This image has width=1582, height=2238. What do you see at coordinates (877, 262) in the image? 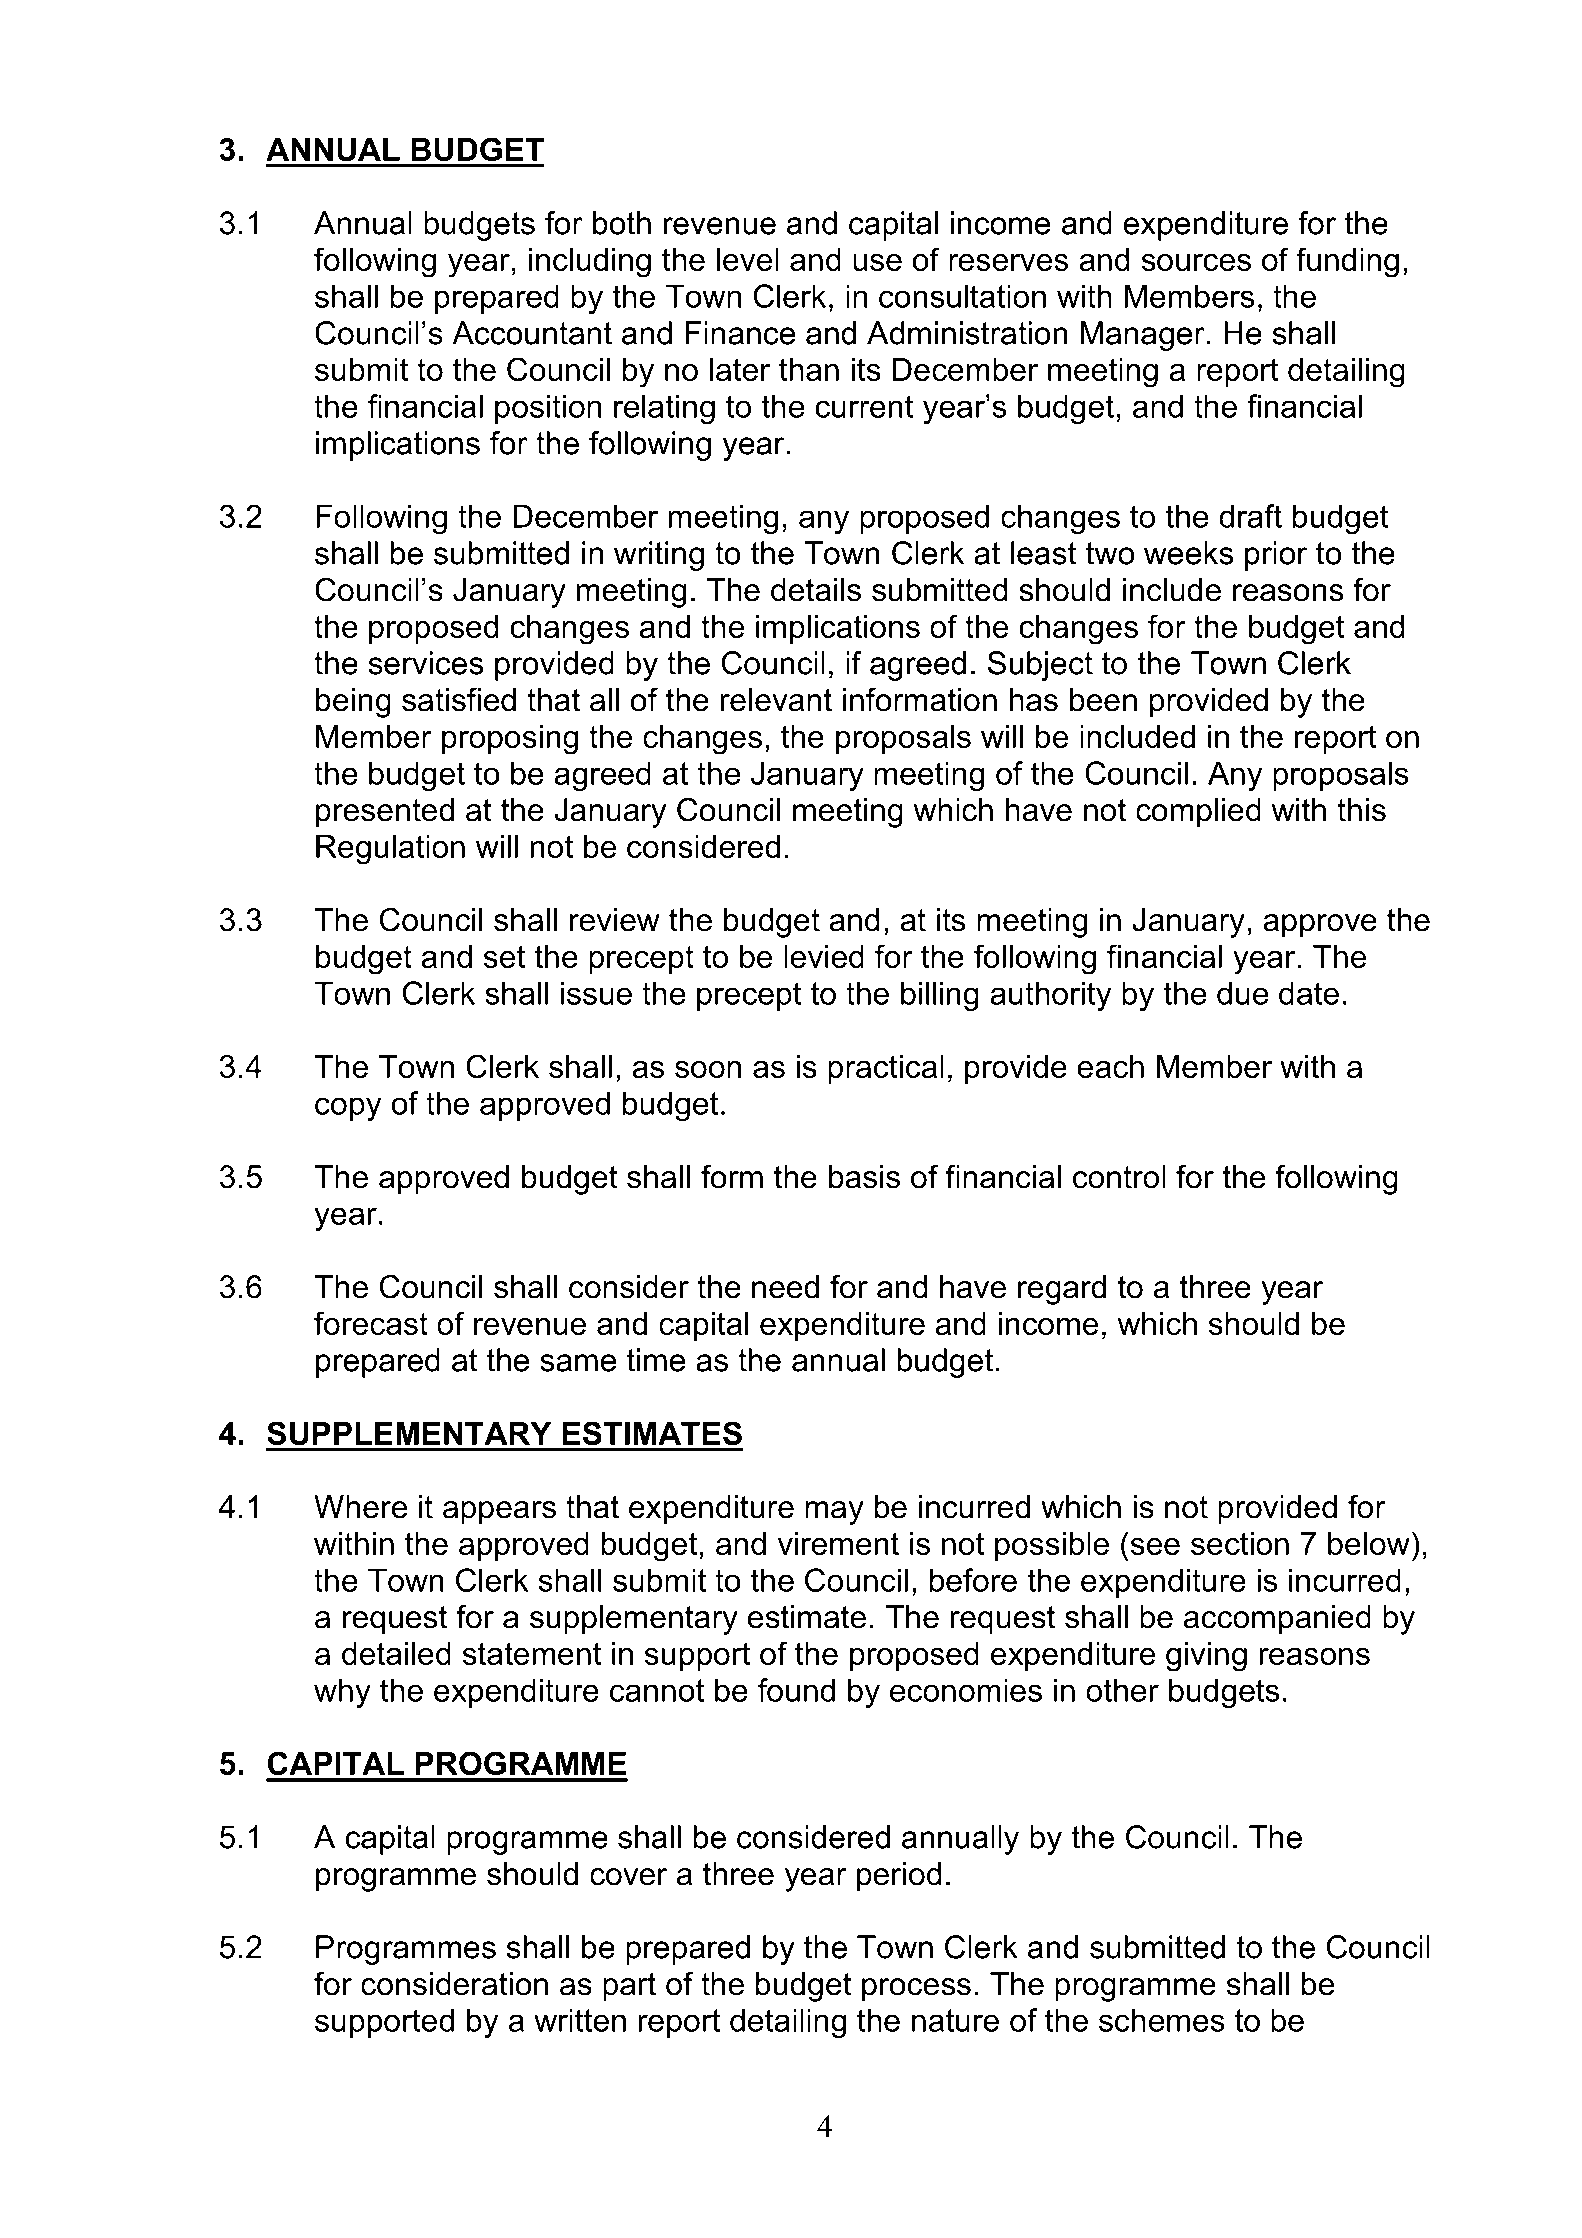
I see `use` at bounding box center [877, 262].
